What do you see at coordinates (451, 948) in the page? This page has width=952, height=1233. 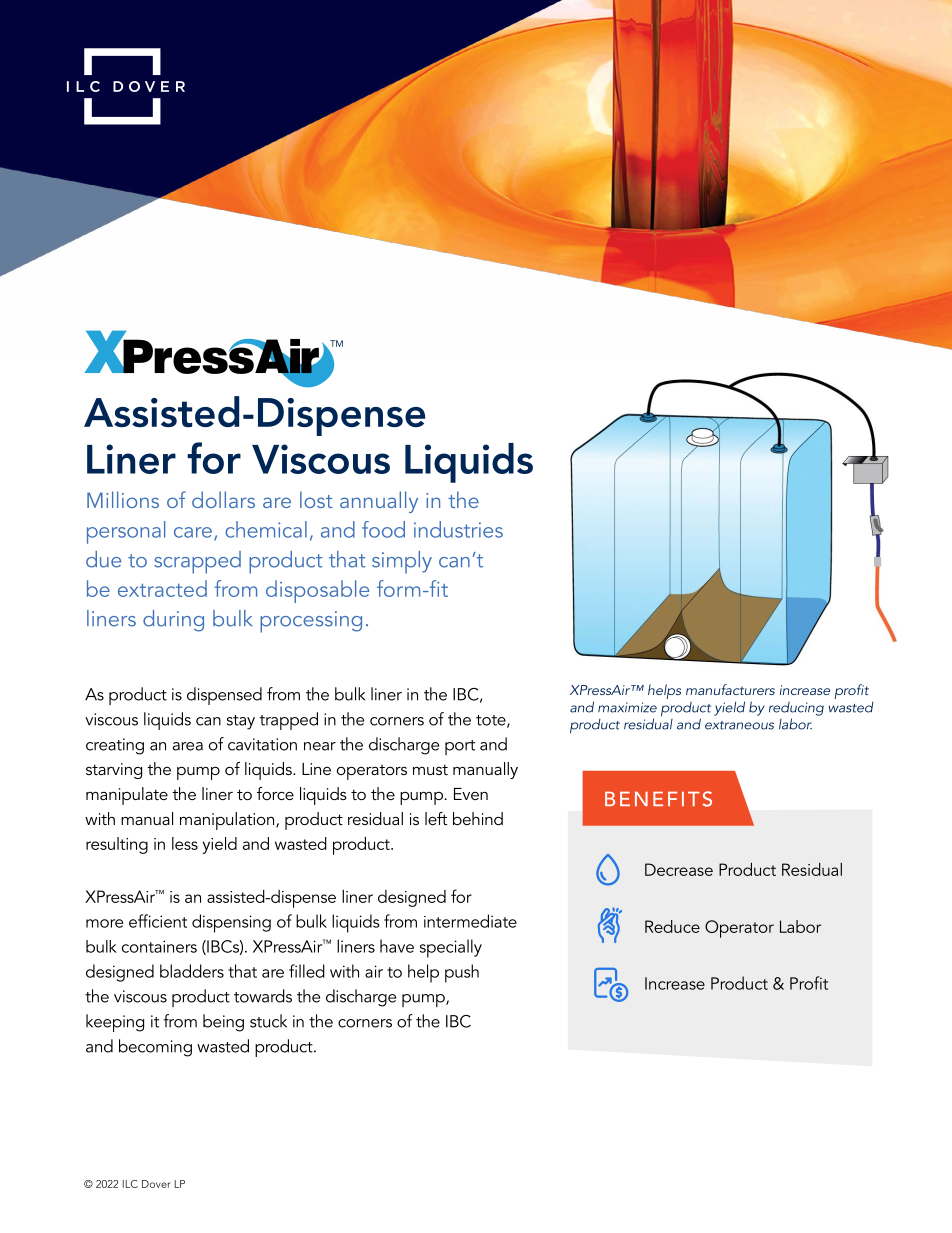 I see `specially` at bounding box center [451, 948].
